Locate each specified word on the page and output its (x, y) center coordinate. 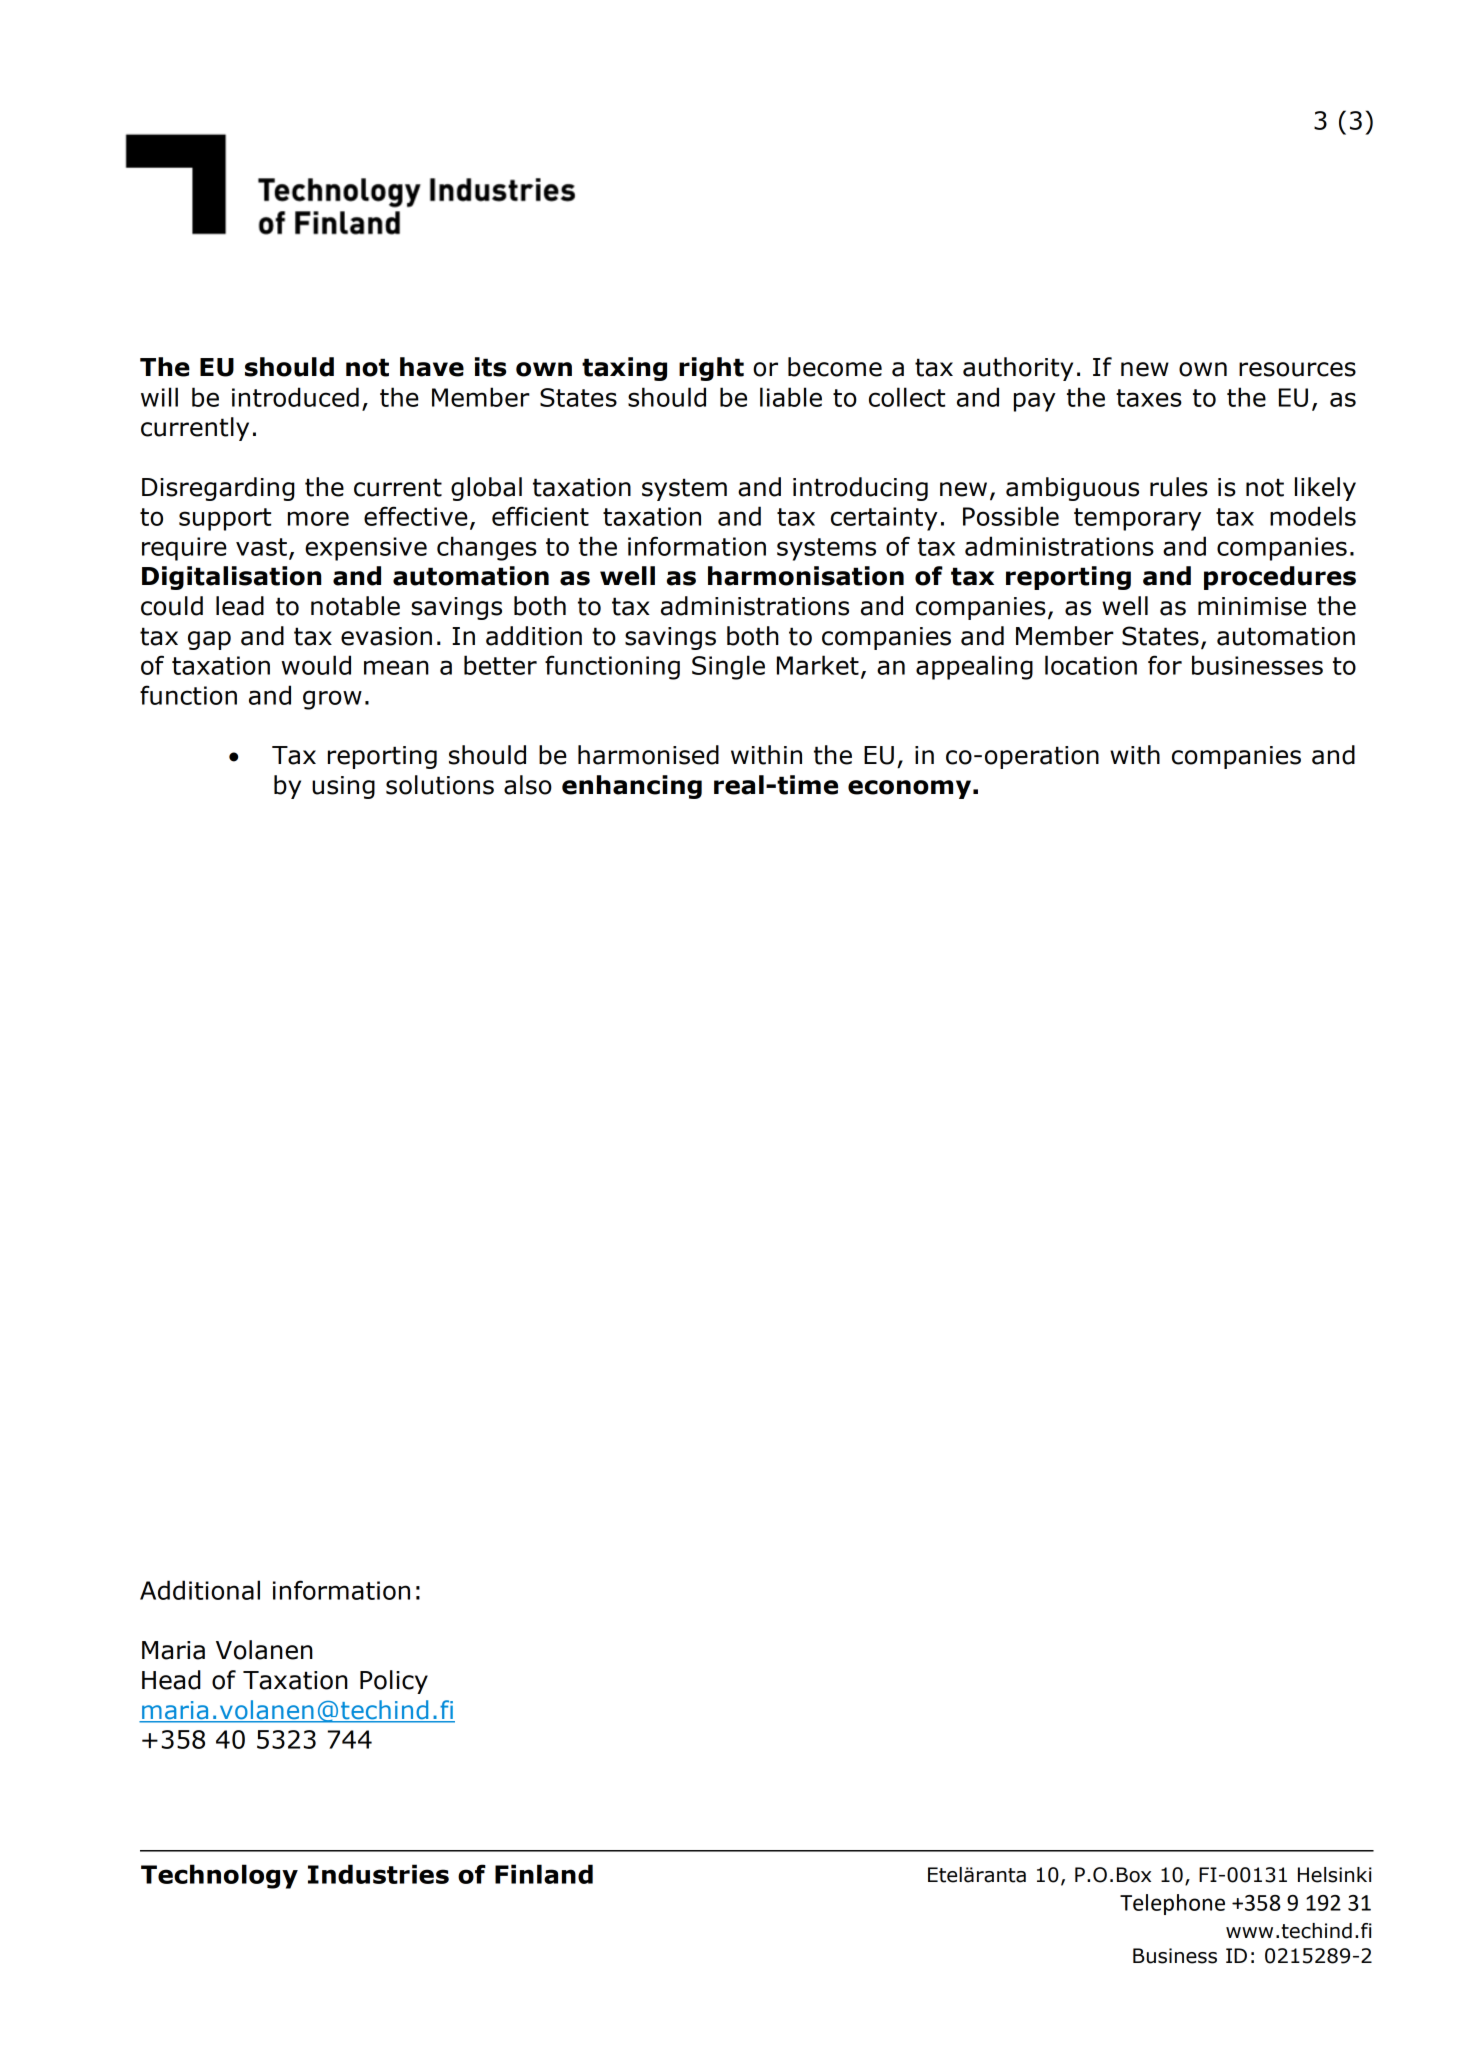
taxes (1149, 398)
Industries (378, 1874)
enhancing (632, 787)
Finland (544, 1874)
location (1091, 665)
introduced (295, 397)
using (343, 787)
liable (791, 397)
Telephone (1172, 1904)
